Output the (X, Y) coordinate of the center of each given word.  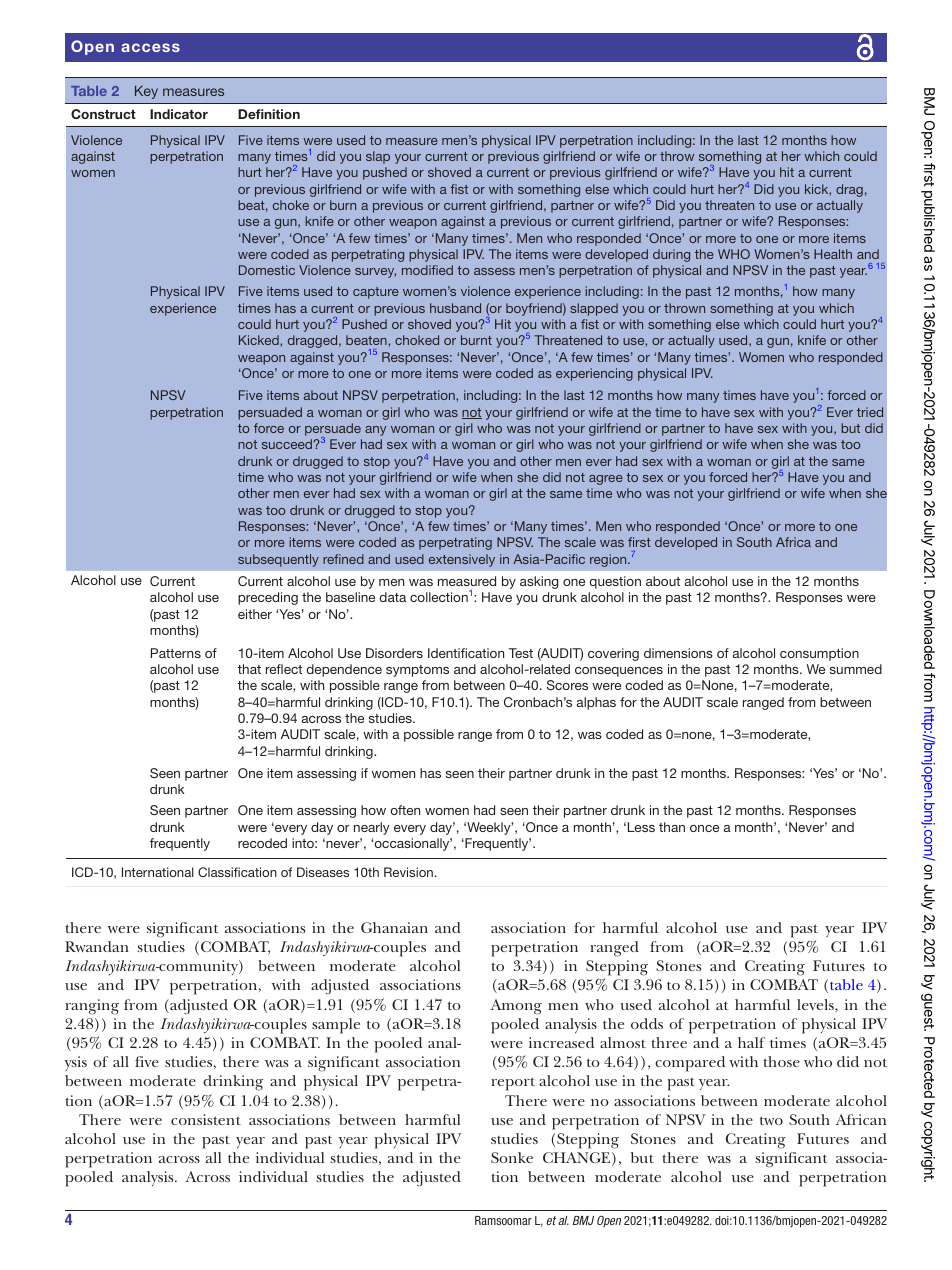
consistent (206, 1119)
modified (427, 270)
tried (870, 412)
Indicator (179, 114)
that (249, 669)
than (672, 827)
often (405, 810)
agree (606, 480)
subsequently (278, 560)
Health (833, 254)
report (513, 1084)
